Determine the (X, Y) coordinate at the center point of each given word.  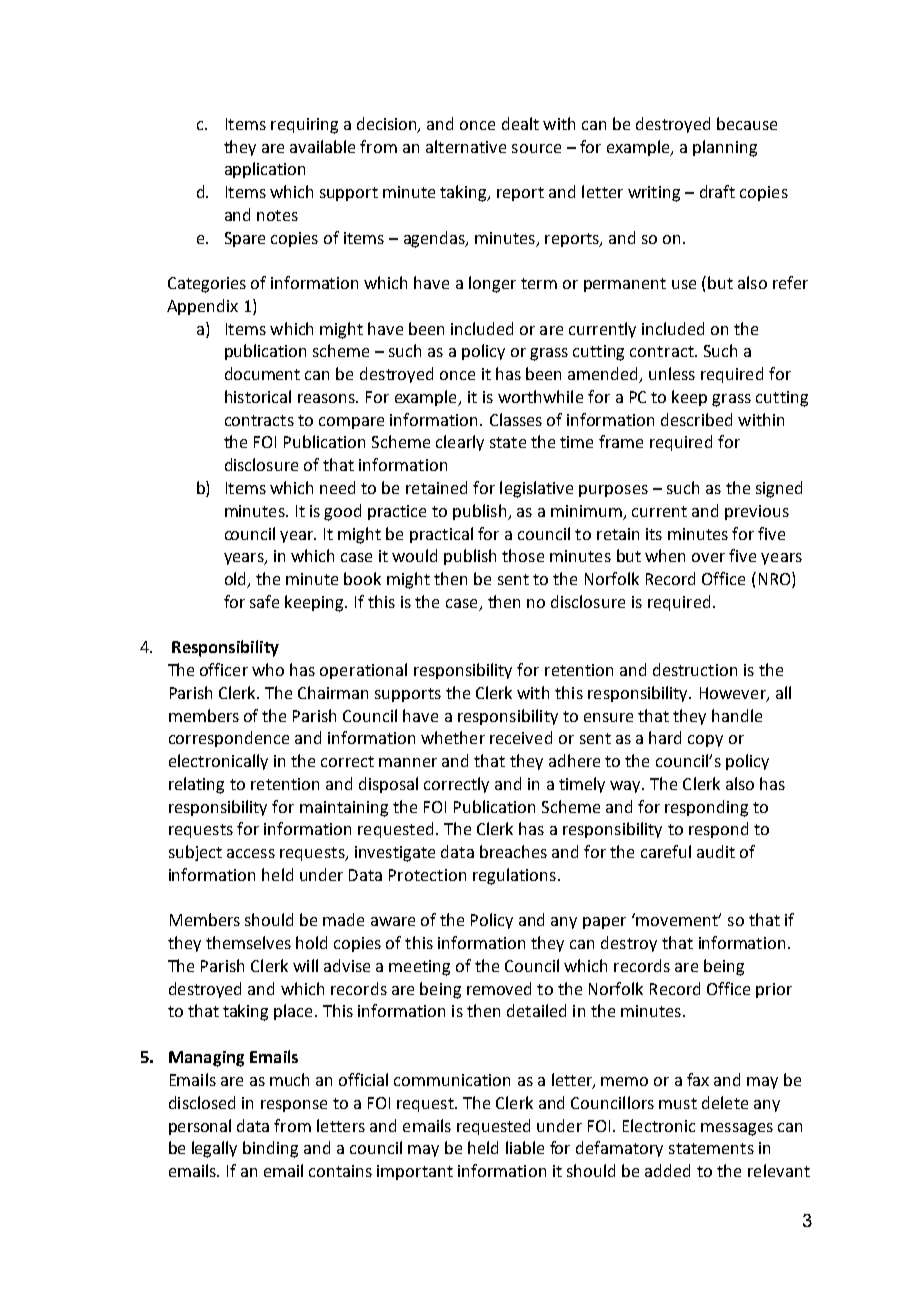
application (265, 170)
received (521, 737)
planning (725, 148)
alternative (466, 146)
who (268, 669)
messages (737, 1129)
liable (525, 1147)
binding (270, 1149)
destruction (695, 669)
